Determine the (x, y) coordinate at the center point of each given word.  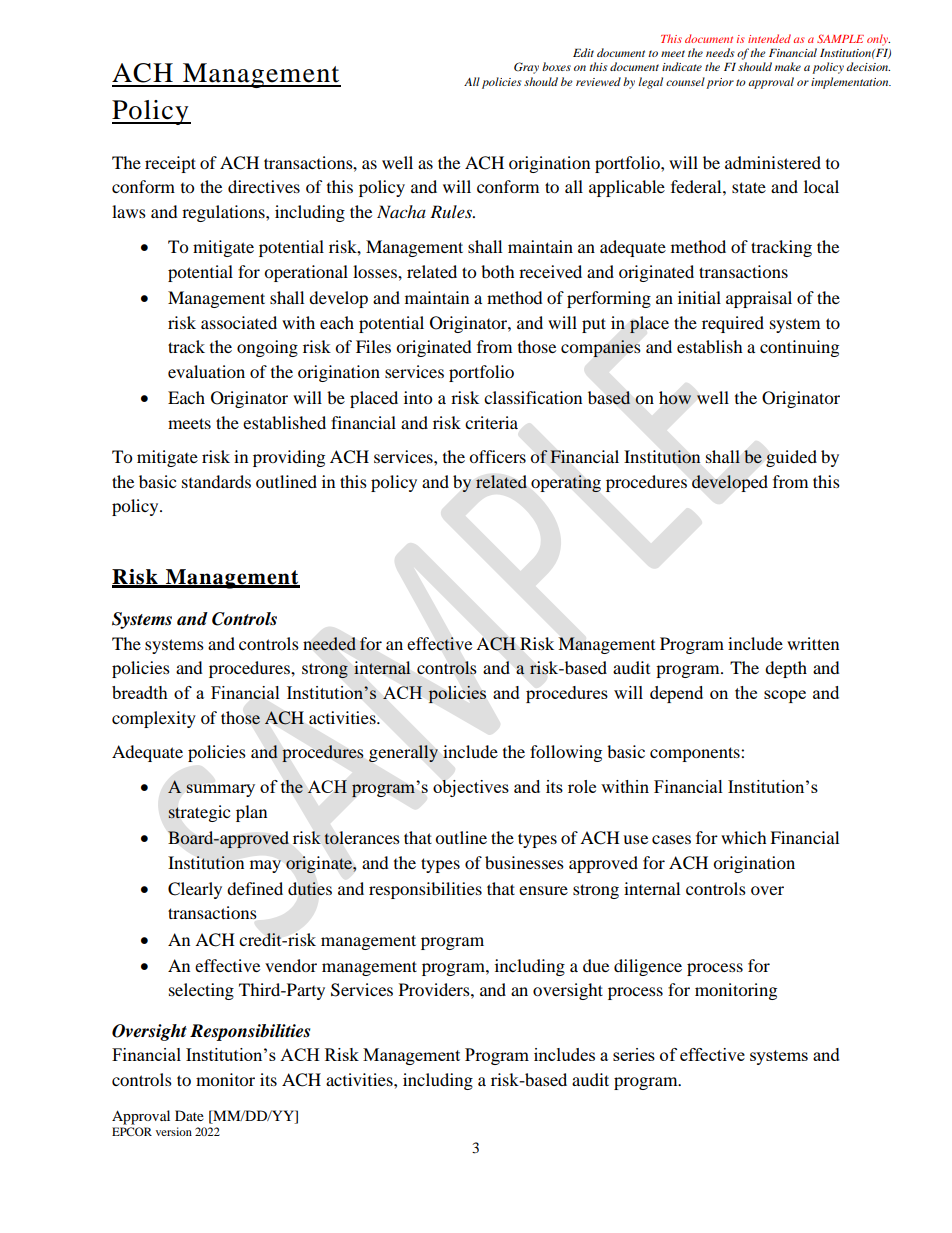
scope (785, 696)
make (788, 66)
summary (220, 790)
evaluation (206, 371)
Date (189, 1115)
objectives (471, 788)
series (634, 1054)
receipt (170, 164)
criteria (491, 422)
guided (791, 458)
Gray (526, 68)
